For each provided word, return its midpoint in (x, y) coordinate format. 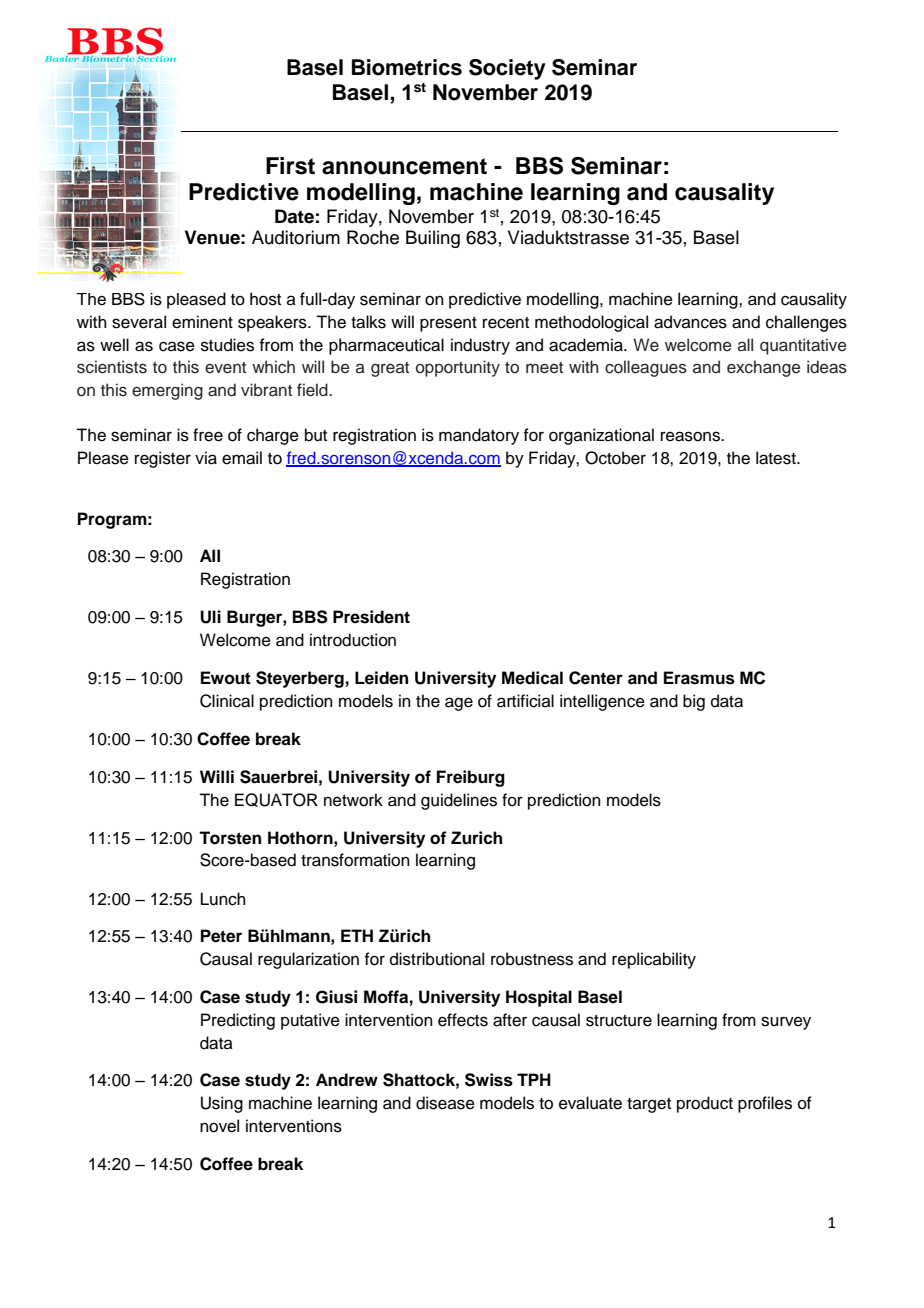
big (694, 702)
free (208, 435)
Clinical (227, 701)
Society (507, 69)
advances (690, 322)
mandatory (479, 436)
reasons (692, 436)
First (290, 166)
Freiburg (471, 778)
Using (222, 1104)
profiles (765, 1104)
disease (445, 1103)
